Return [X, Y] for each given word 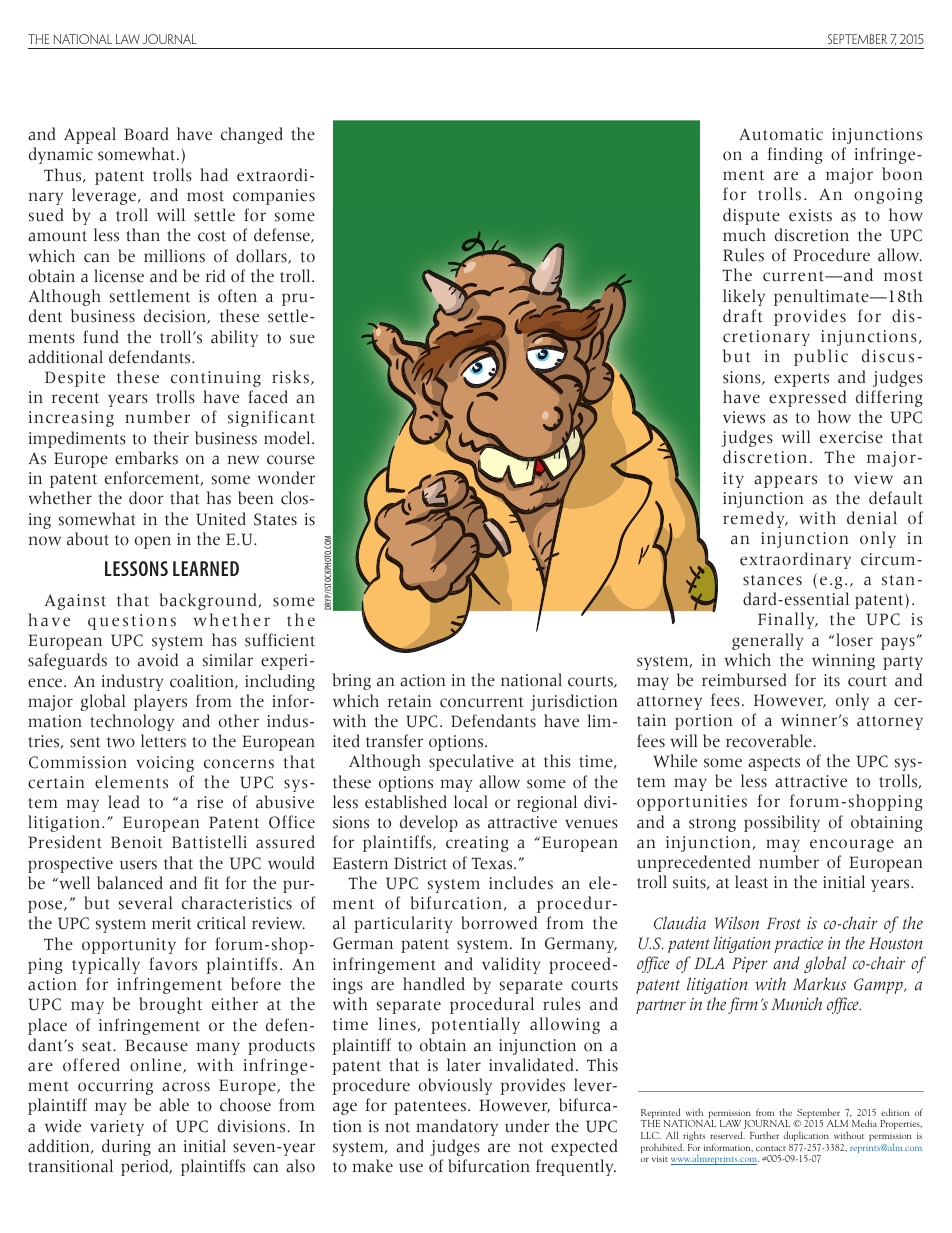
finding [795, 155]
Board [146, 134]
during [126, 1147]
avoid [158, 660]
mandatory [457, 1127]
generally [767, 641]
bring [351, 681]
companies [274, 197]
